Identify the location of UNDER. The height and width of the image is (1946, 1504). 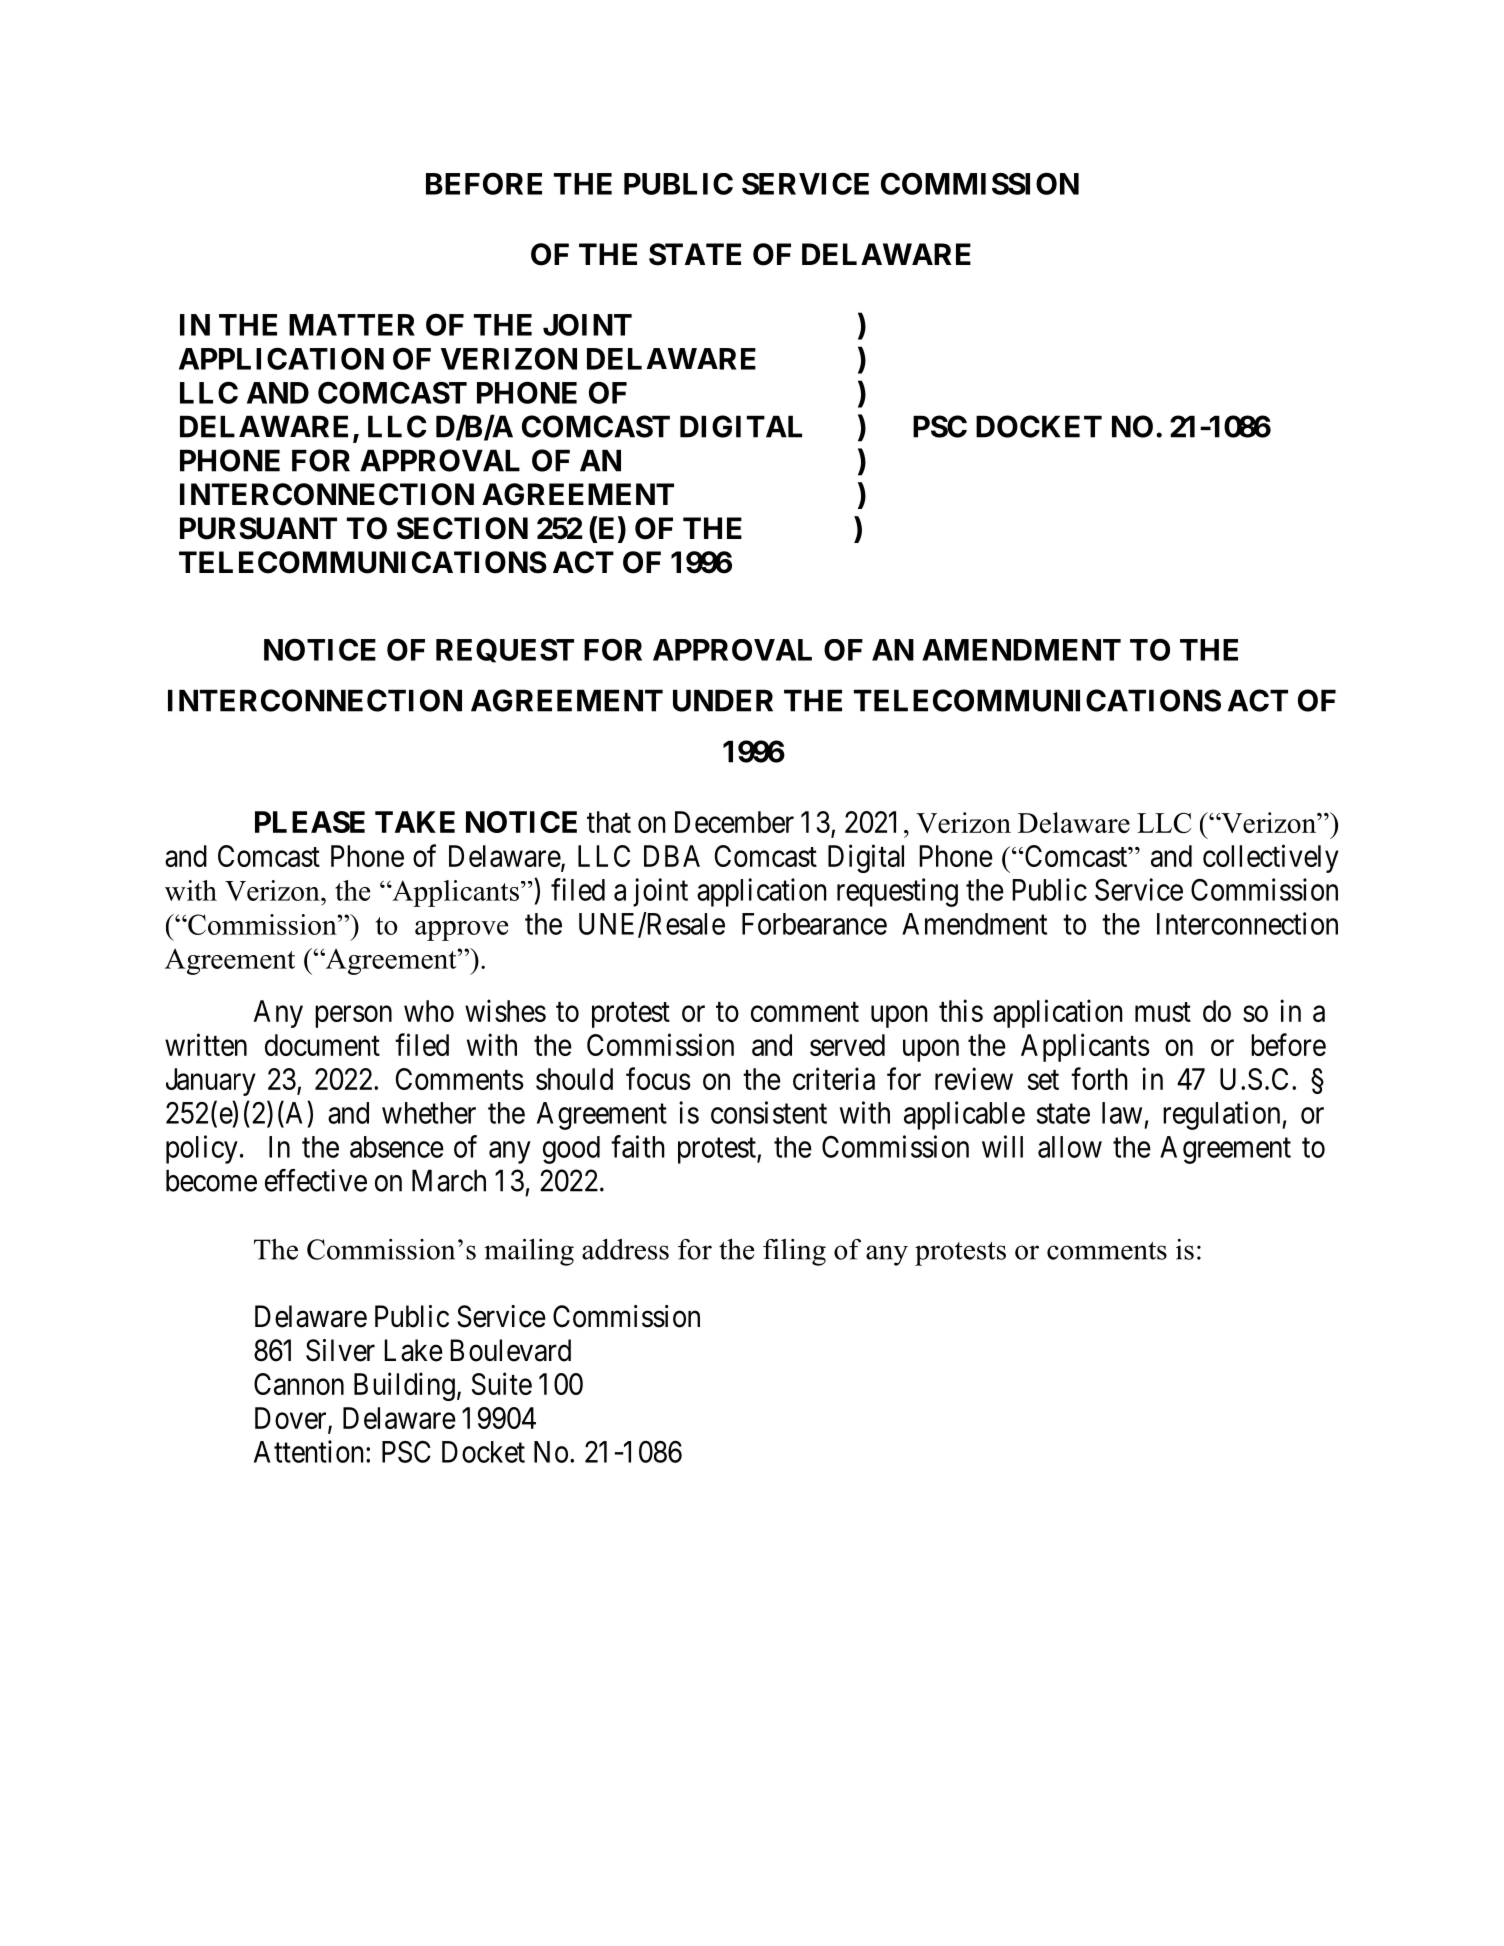
(723, 700).
